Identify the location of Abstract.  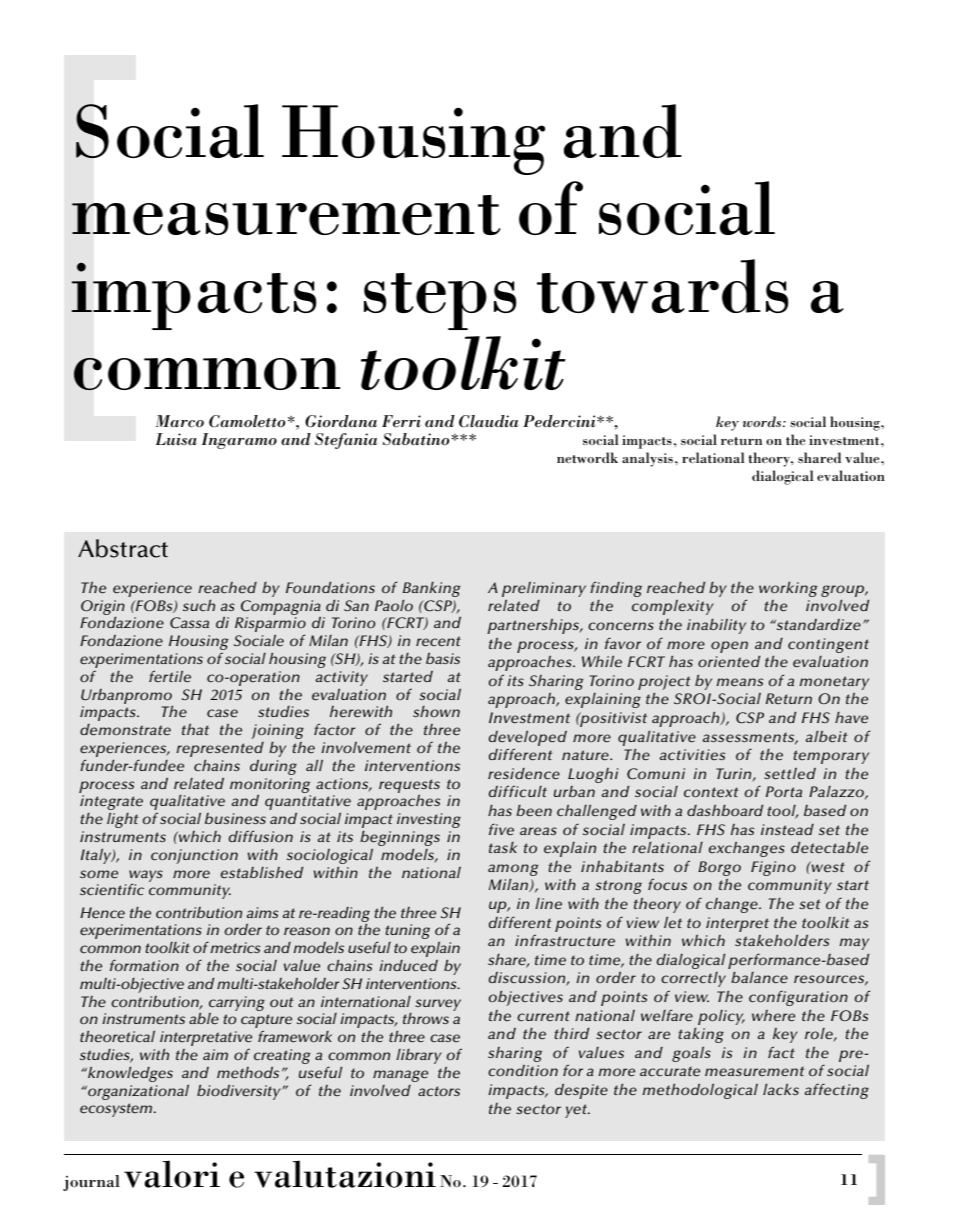
(123, 548).
